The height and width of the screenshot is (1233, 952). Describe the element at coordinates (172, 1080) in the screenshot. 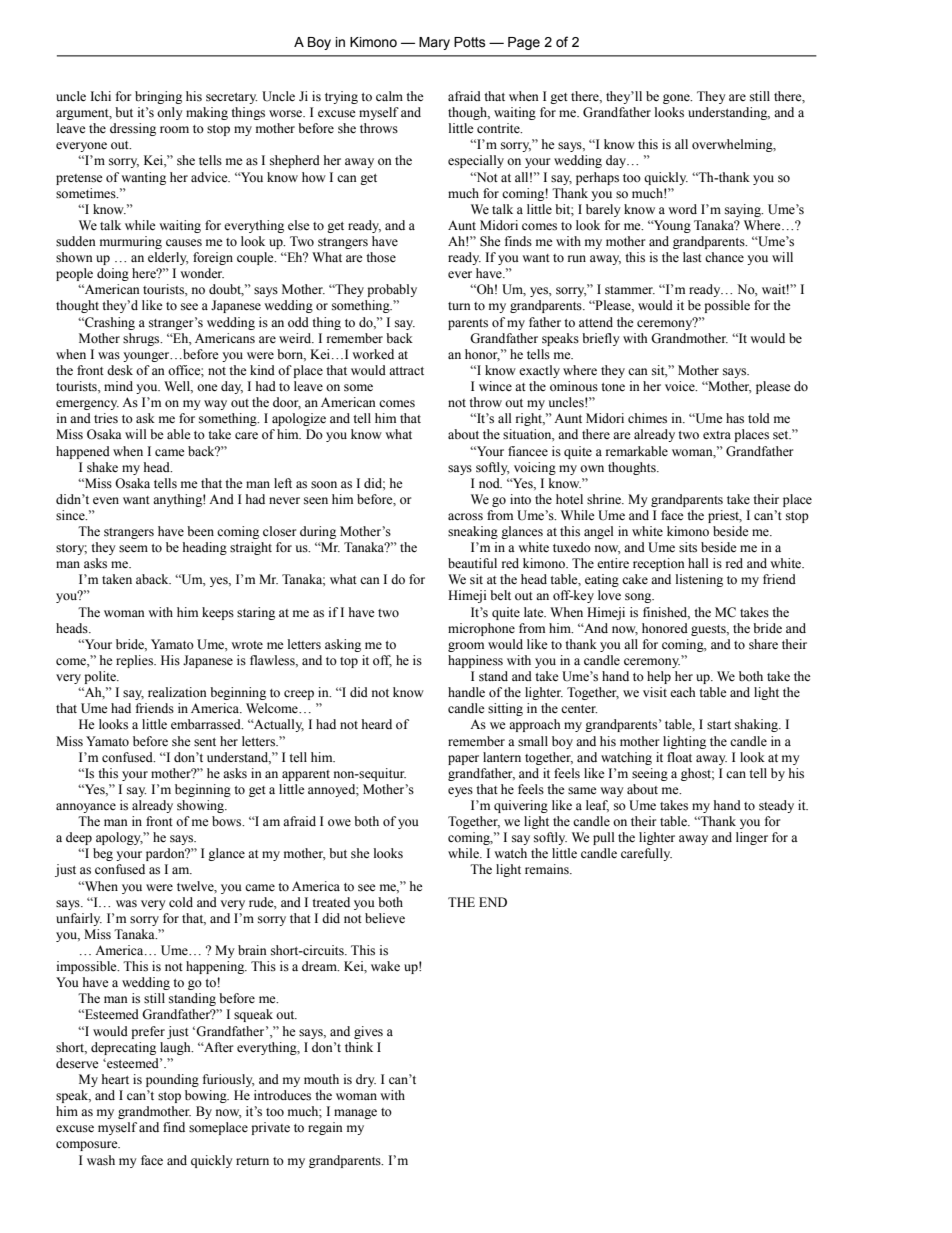

I see `pounding` at that location.
